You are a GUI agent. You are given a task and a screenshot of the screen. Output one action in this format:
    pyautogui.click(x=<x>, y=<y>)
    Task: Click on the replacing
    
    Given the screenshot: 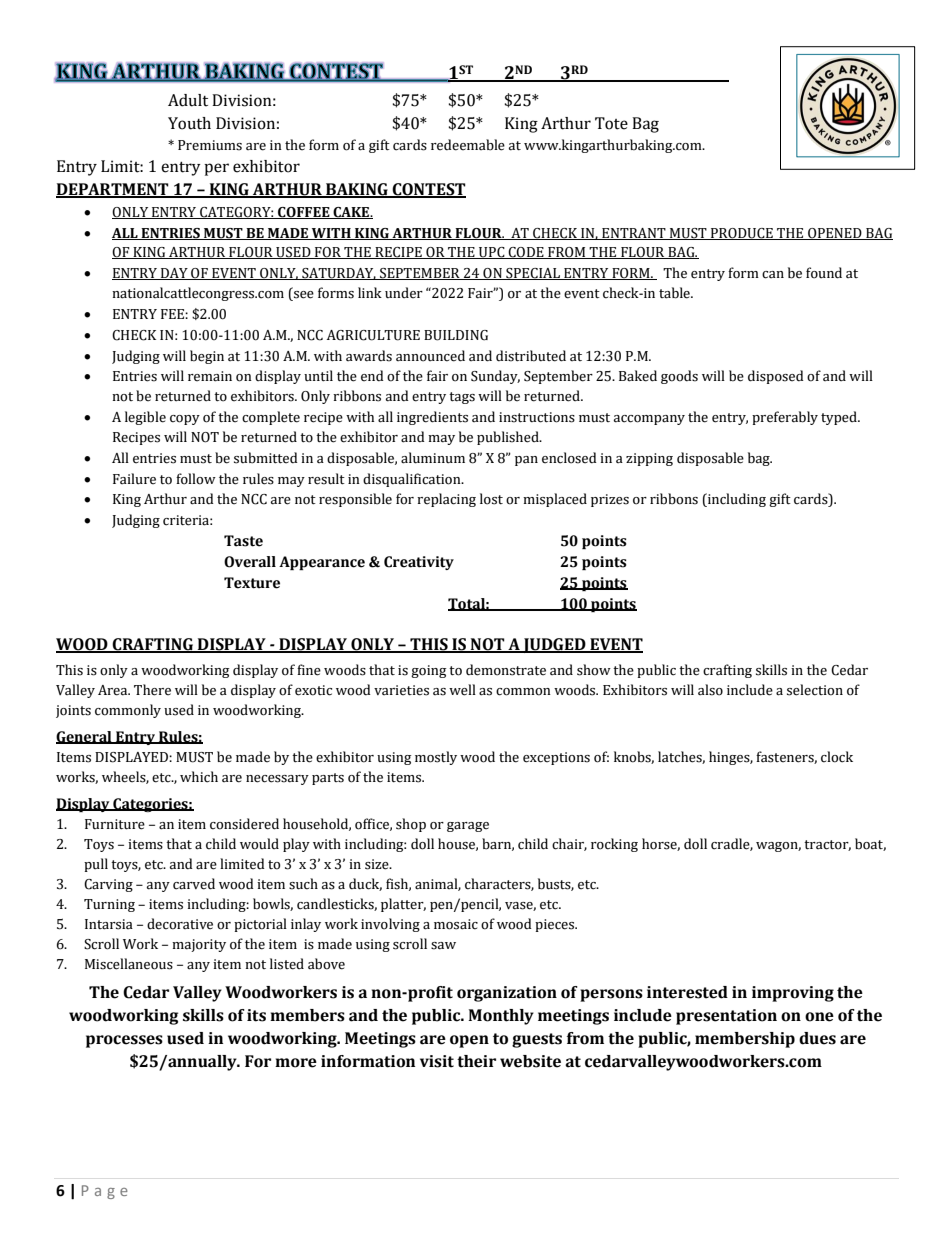 What is the action you would take?
    pyautogui.click(x=446, y=500)
